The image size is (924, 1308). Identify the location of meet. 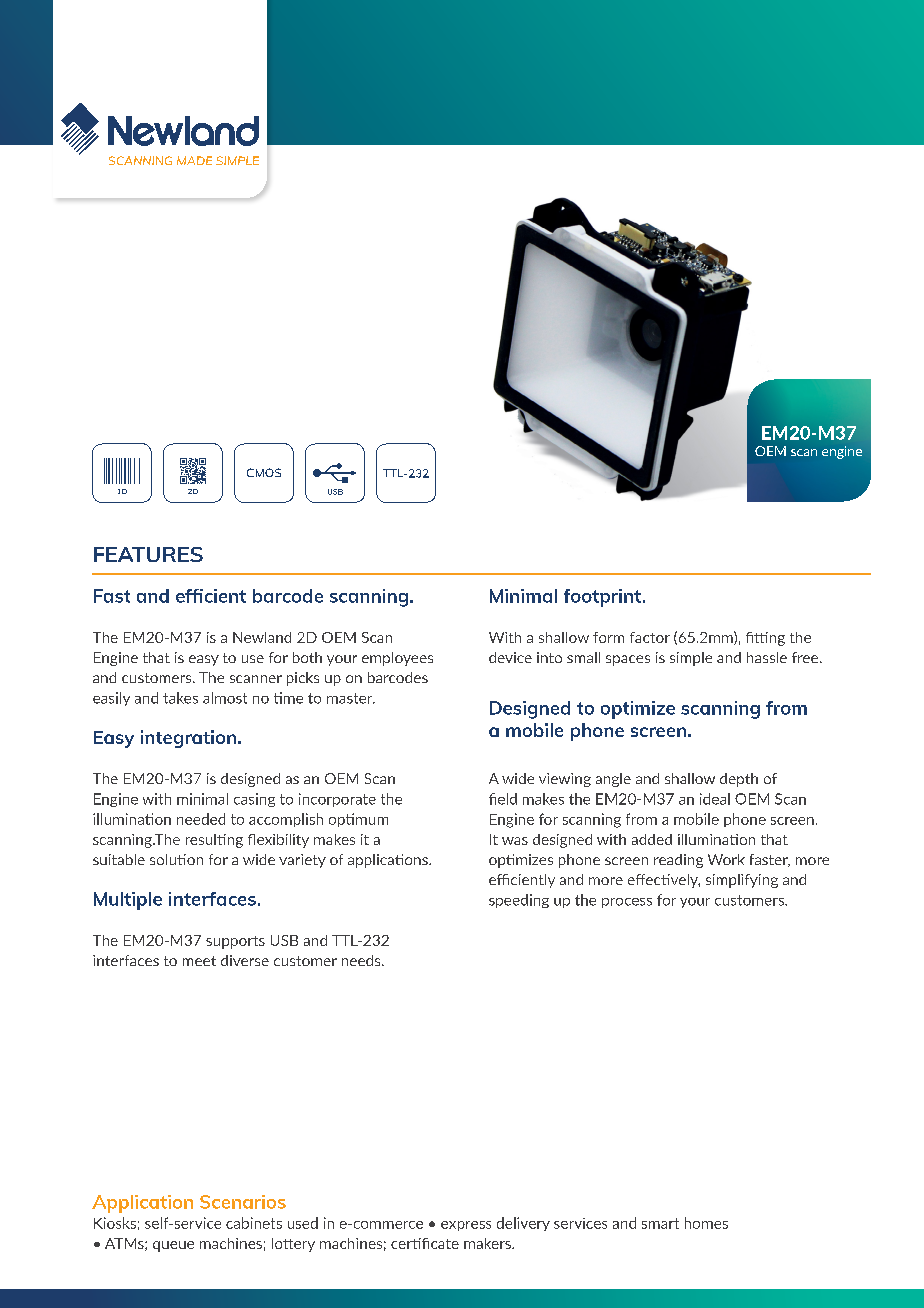
(199, 961).
